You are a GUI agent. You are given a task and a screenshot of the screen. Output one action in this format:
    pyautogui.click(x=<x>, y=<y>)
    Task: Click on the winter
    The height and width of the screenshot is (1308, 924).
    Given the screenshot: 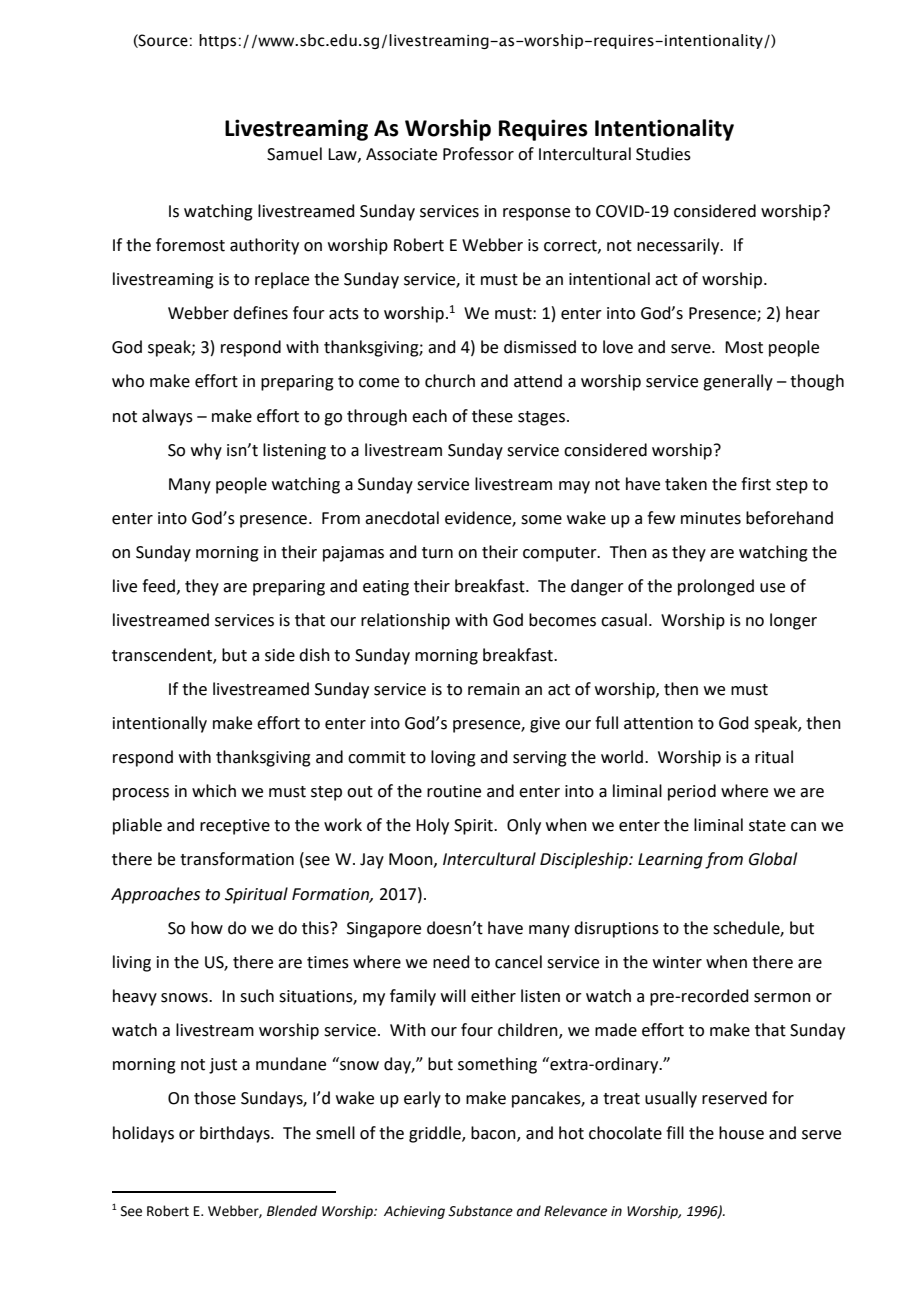 What is the action you would take?
    pyautogui.click(x=677, y=962)
